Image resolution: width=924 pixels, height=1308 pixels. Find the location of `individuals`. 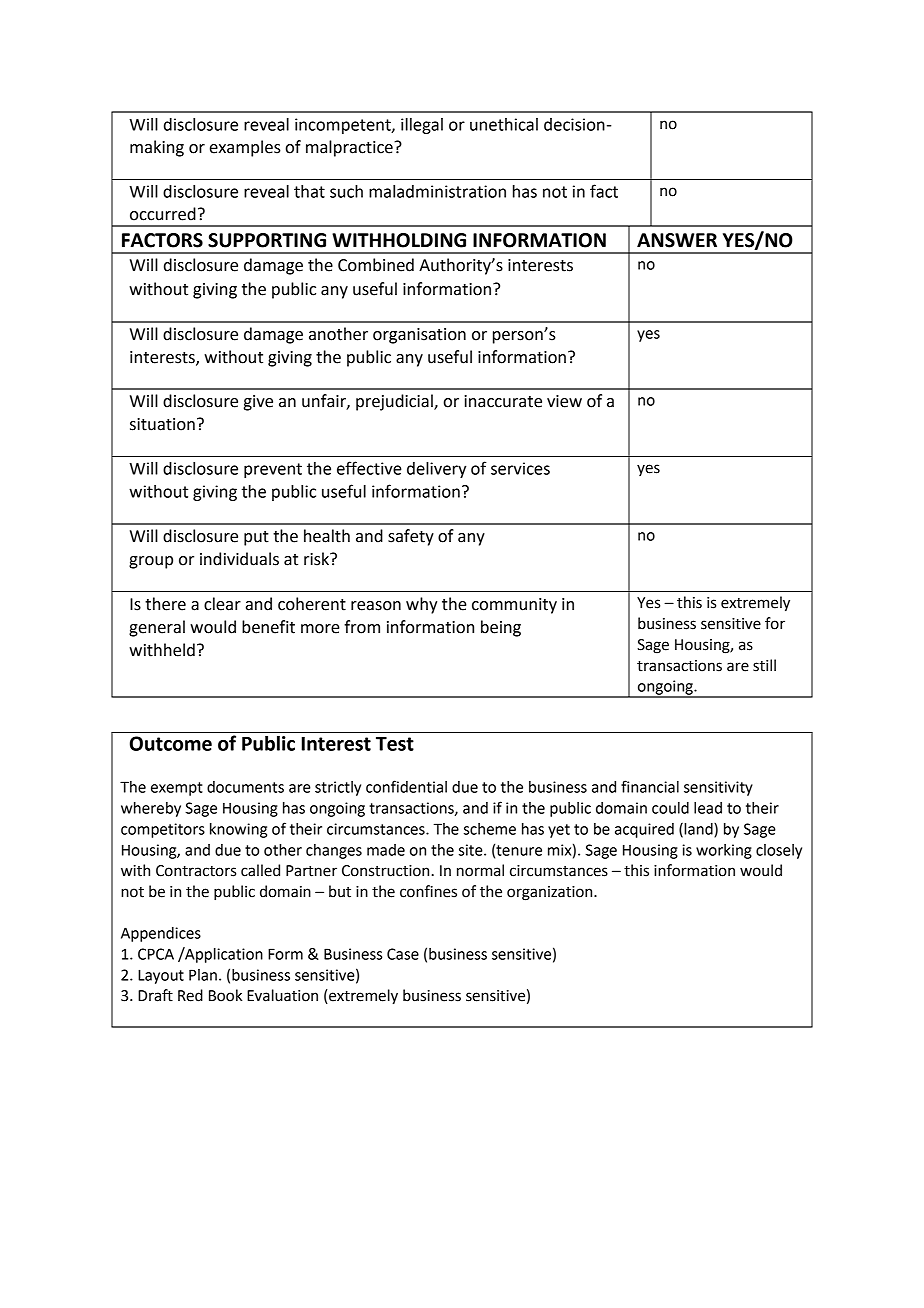

individuals is located at coordinates (239, 559).
